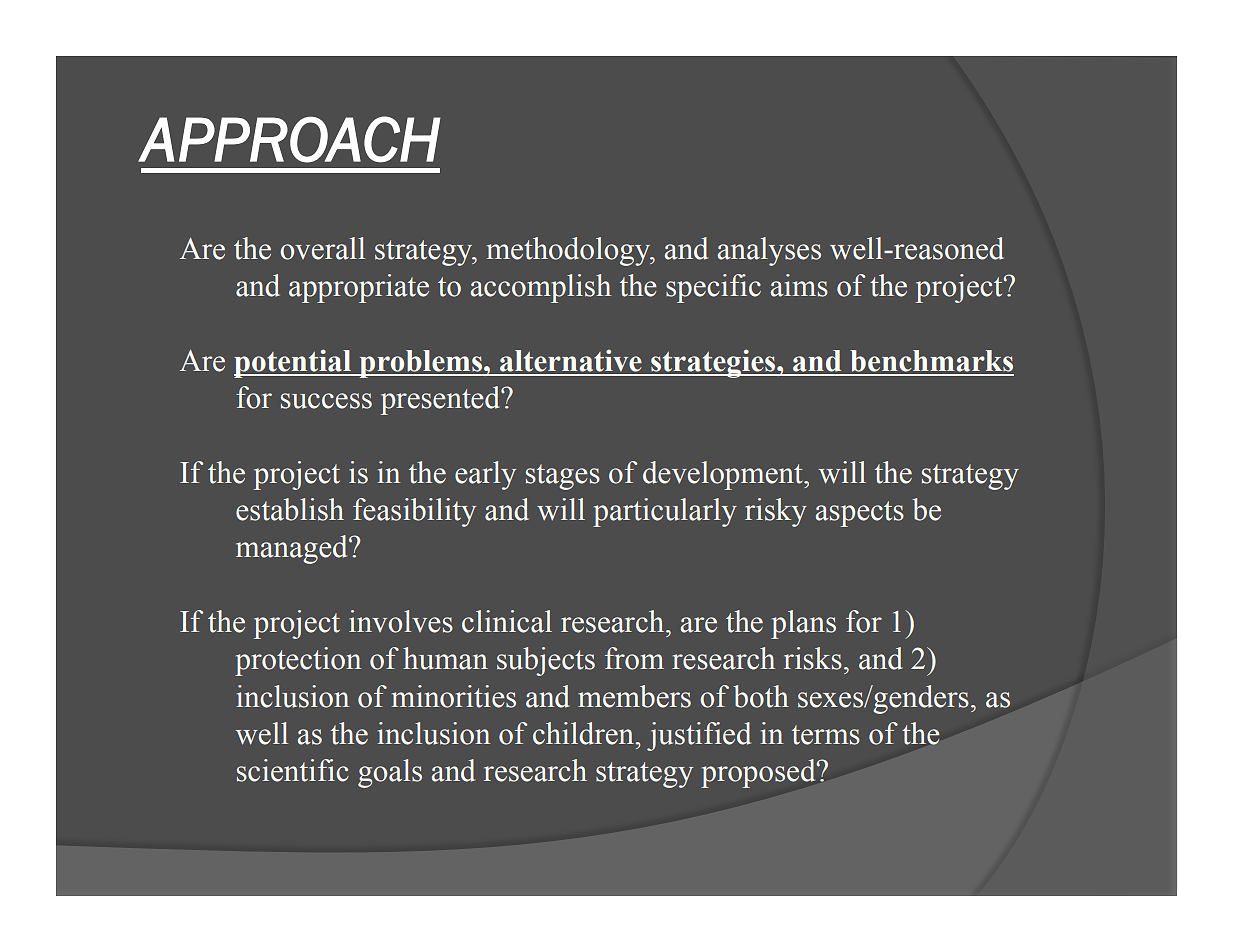 The height and width of the screenshot is (952, 1233). What do you see at coordinates (390, 773) in the screenshot?
I see `goals` at bounding box center [390, 773].
